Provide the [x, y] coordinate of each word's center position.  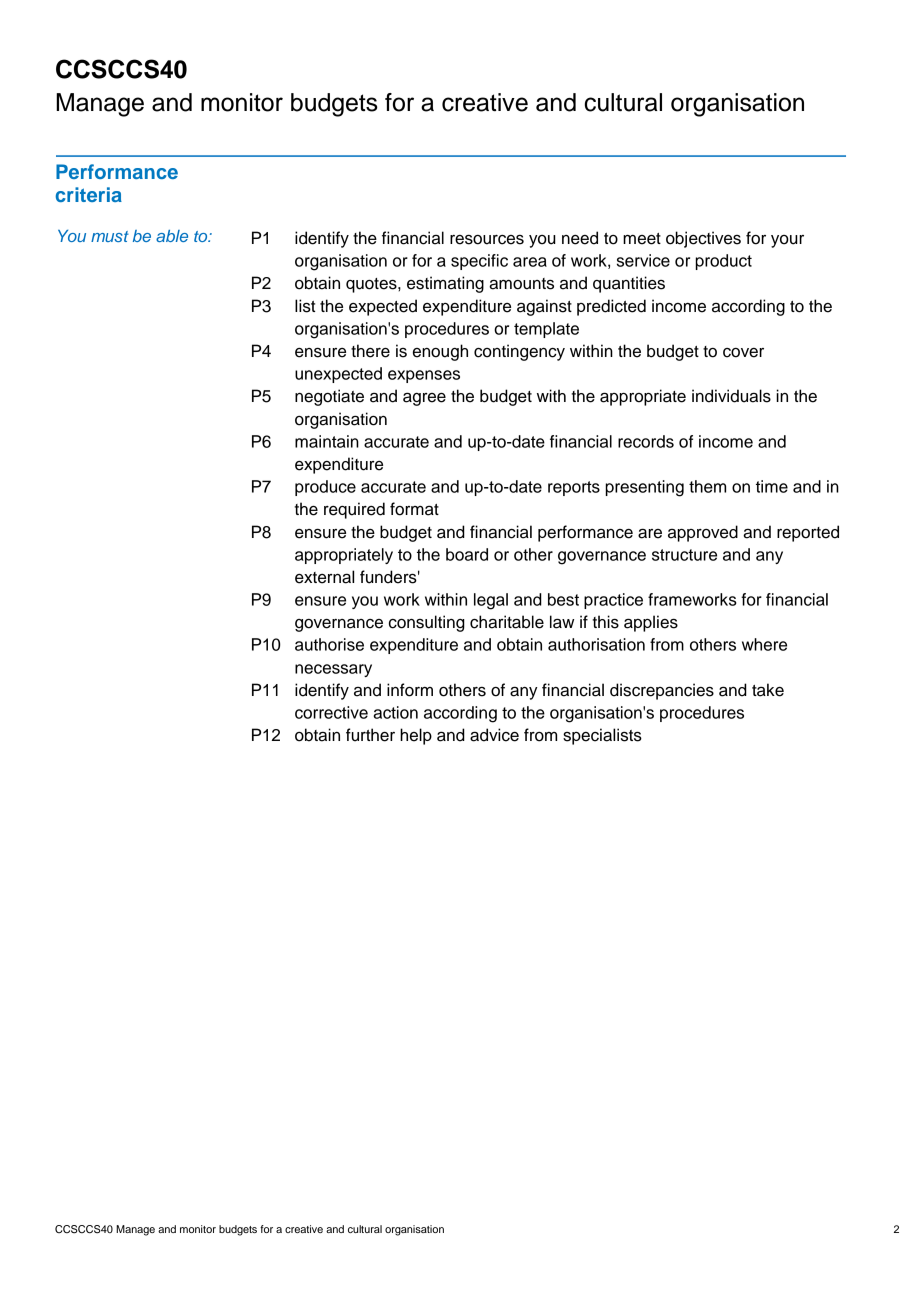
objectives [703, 239]
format [414, 509]
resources [487, 239]
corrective [331, 712]
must [110, 236]
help [416, 736]
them [707, 486]
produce [325, 488]
